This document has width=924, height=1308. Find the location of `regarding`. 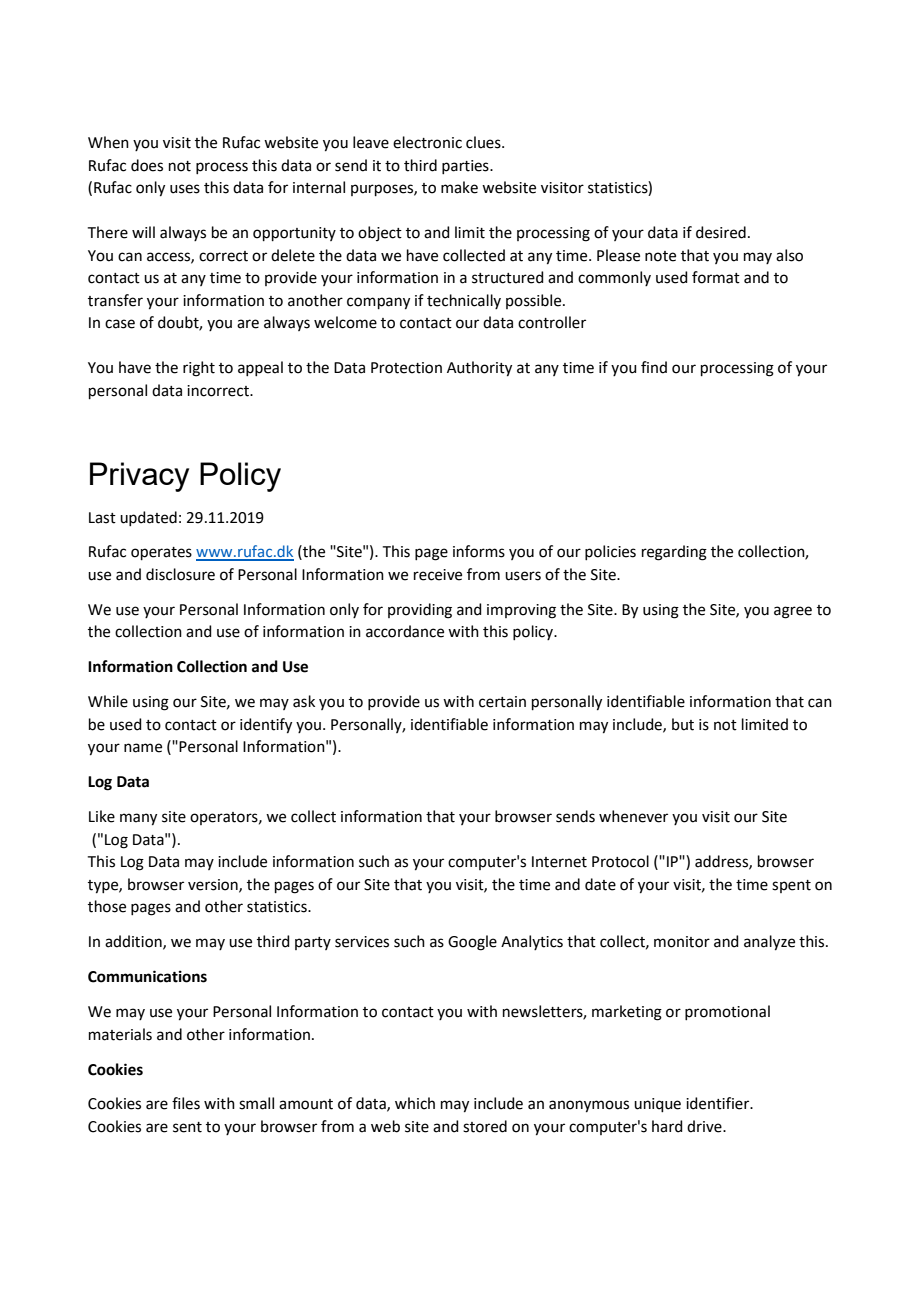

regarding is located at coordinates (674, 553).
